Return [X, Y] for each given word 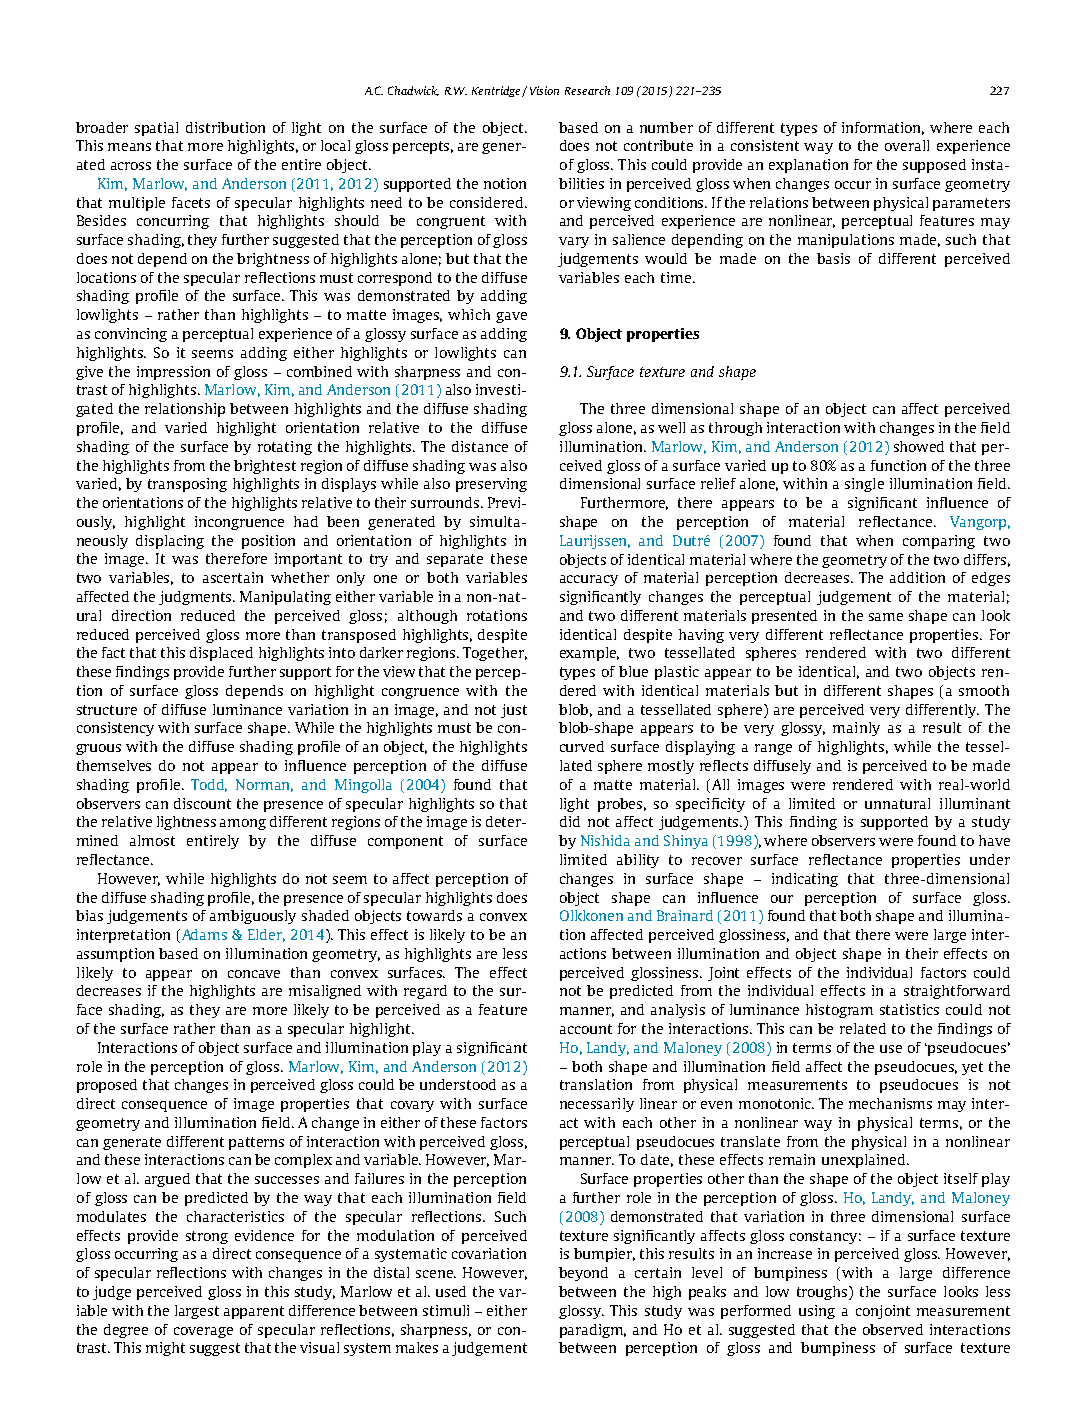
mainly [856, 729]
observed [893, 1329]
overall [907, 145]
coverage [203, 1332]
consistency [115, 729]
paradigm [593, 1331]
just [514, 711]
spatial [156, 129]
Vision [544, 90]
